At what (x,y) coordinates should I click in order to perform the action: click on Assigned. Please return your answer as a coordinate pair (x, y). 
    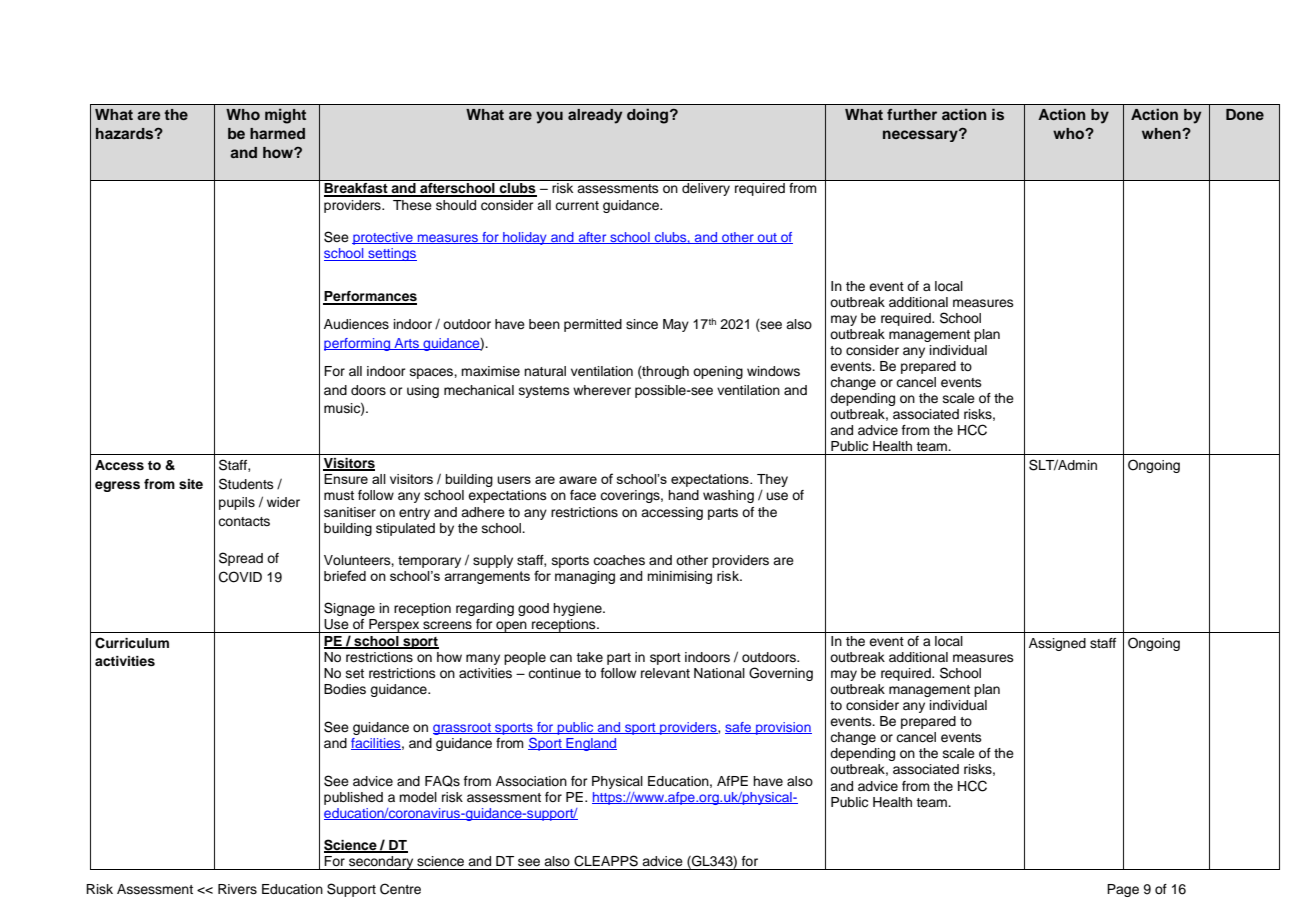
    Looking at the image, I should click on (1057, 644).
